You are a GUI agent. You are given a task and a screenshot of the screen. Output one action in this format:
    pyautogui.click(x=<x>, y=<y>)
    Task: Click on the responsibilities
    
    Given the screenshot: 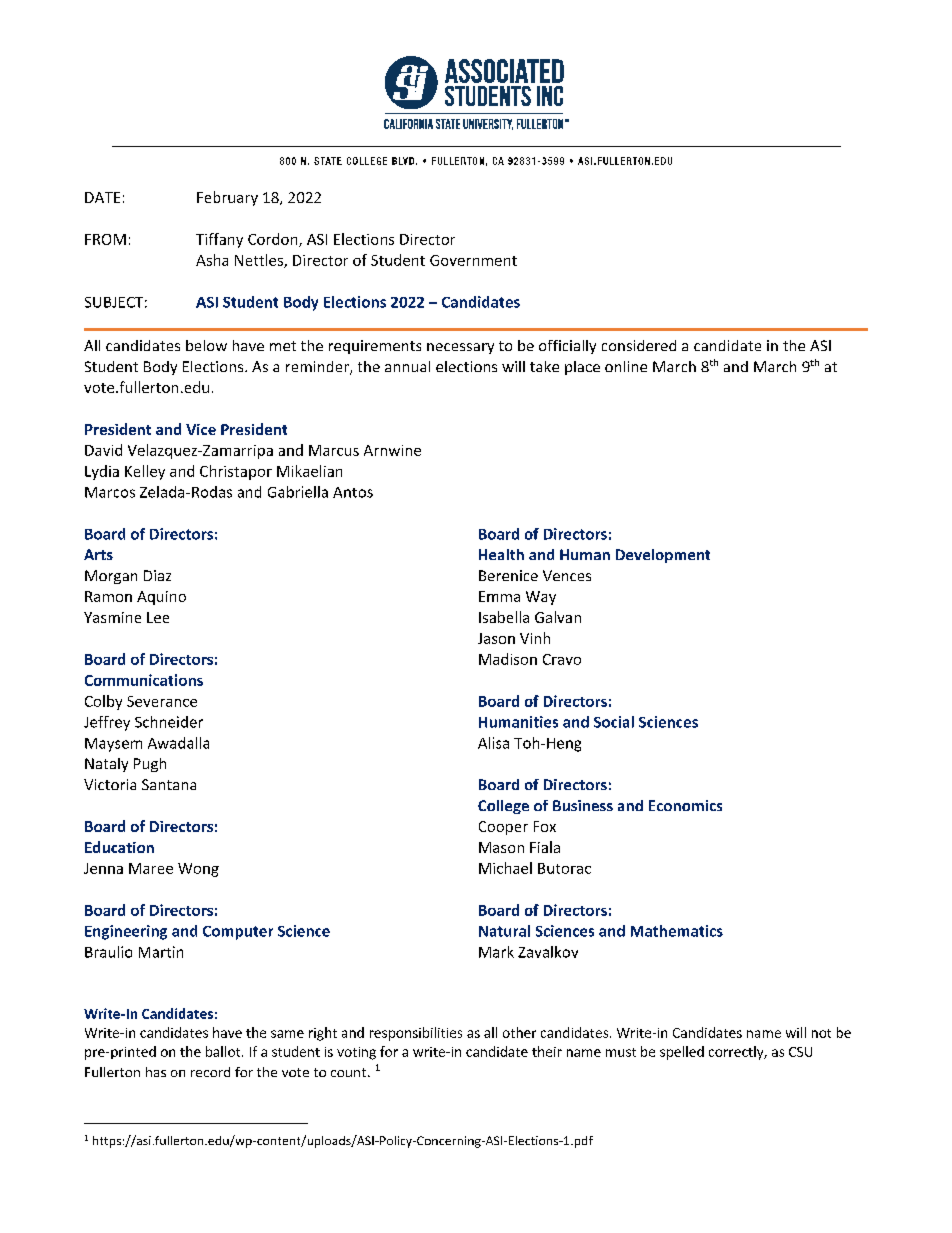 What is the action you would take?
    pyautogui.click(x=416, y=1034)
